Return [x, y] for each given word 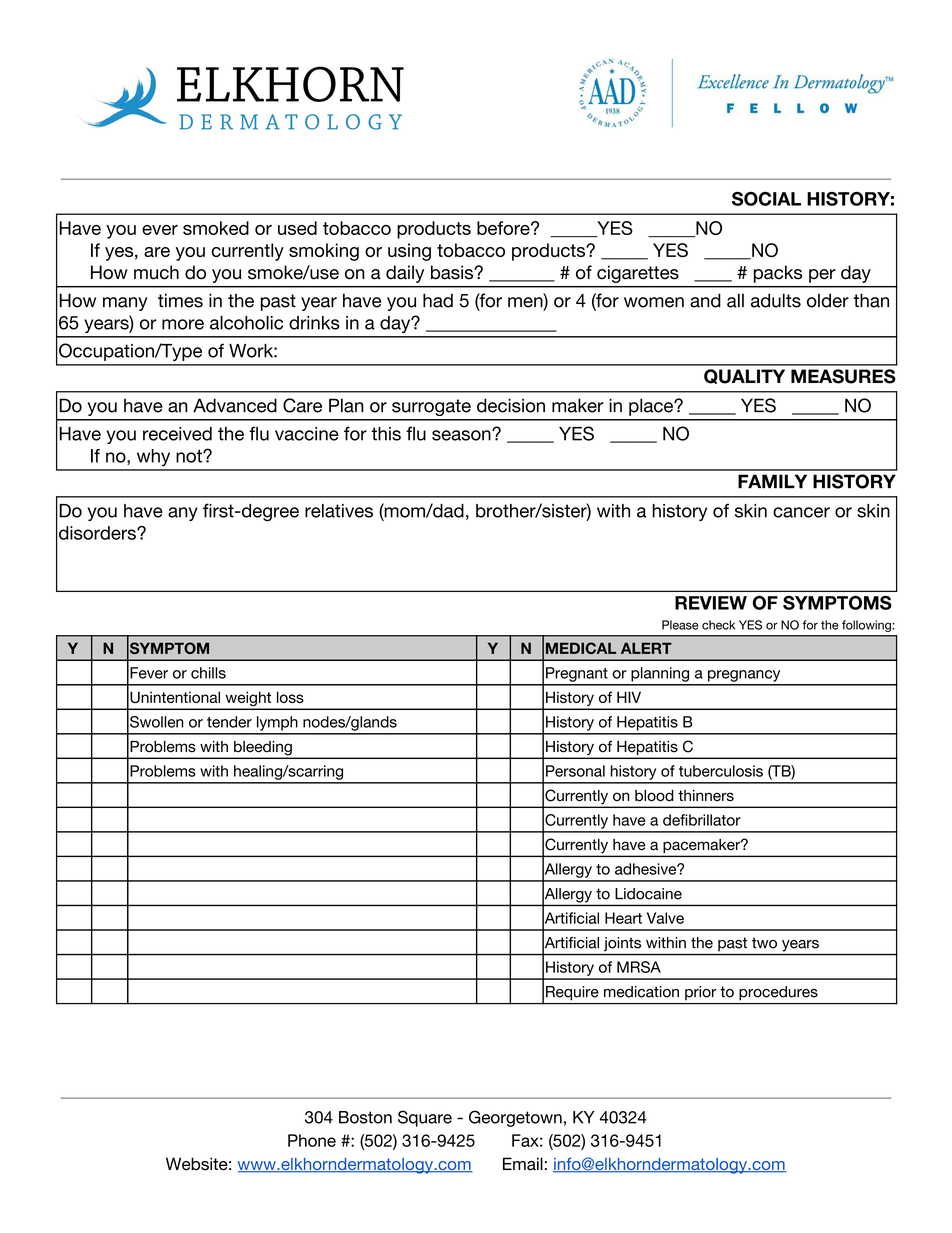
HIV [629, 697]
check [718, 625]
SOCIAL [766, 199]
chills [208, 673]
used [297, 228]
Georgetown [515, 1118]
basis [453, 272]
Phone [312, 1140]
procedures [778, 993]
